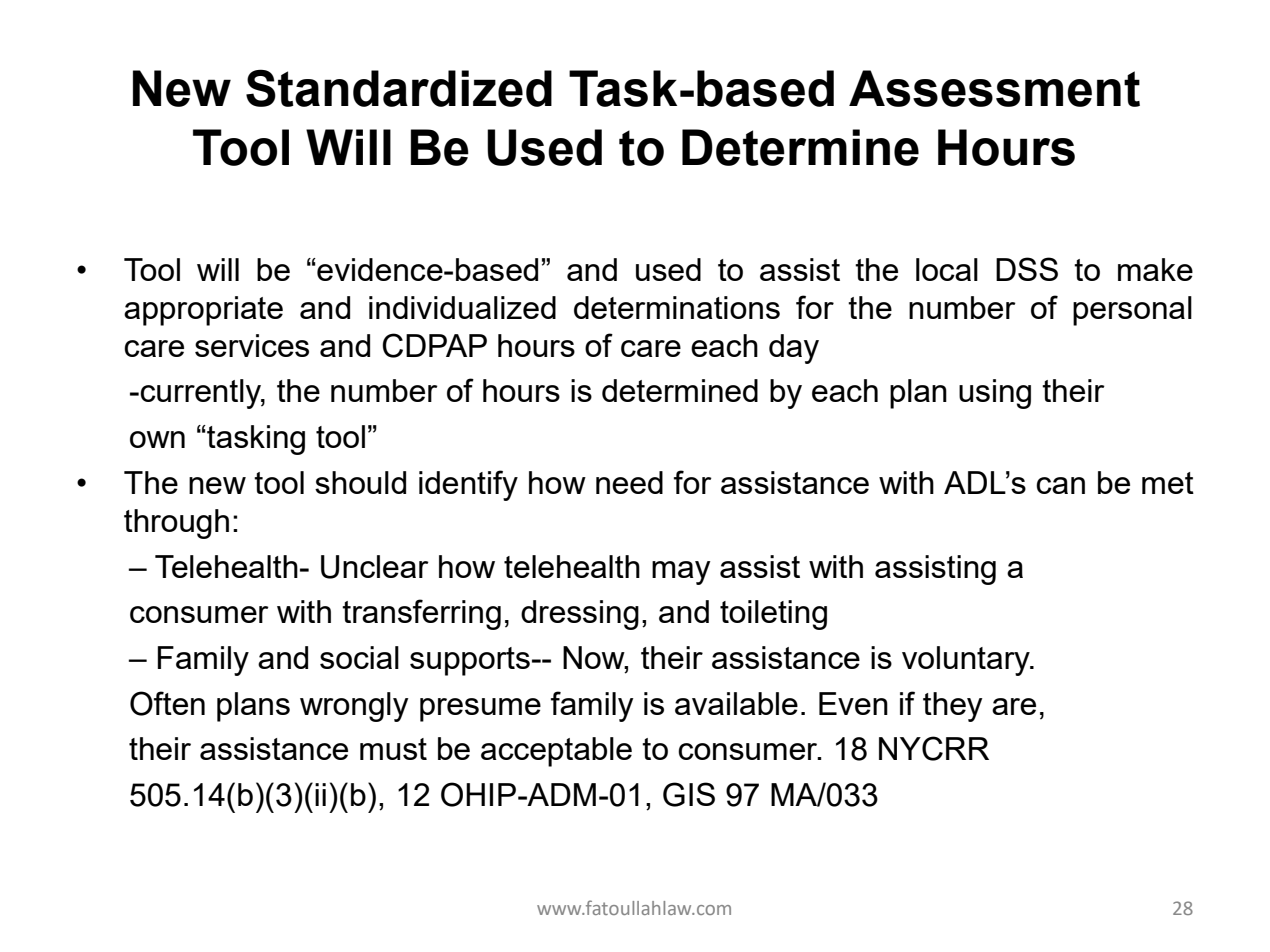  I want to click on need, so click(629, 482).
